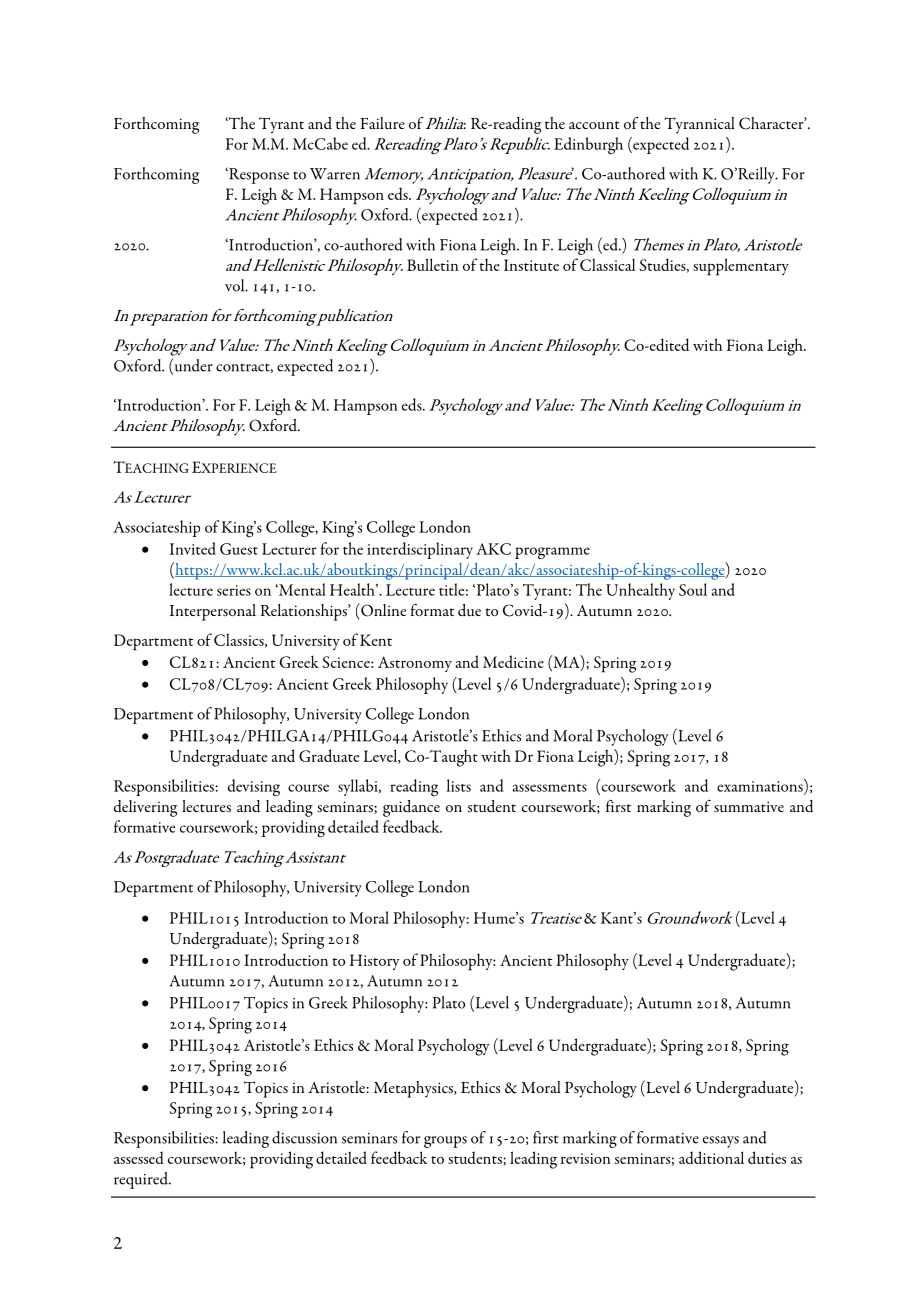 The image size is (924, 1308). I want to click on Interpersonal, so click(213, 612).
